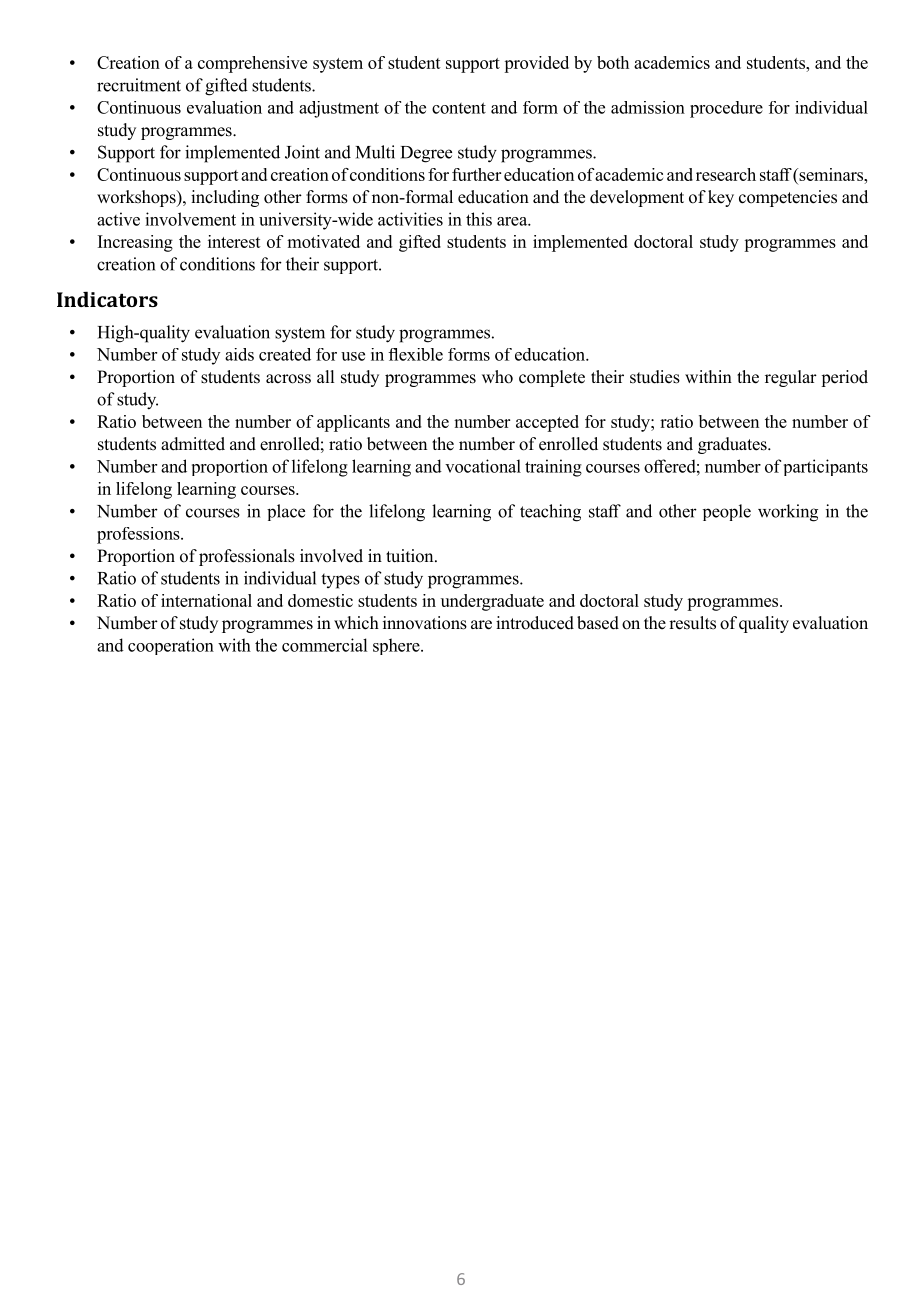 The image size is (924, 1308). I want to click on recruitment, so click(139, 85).
